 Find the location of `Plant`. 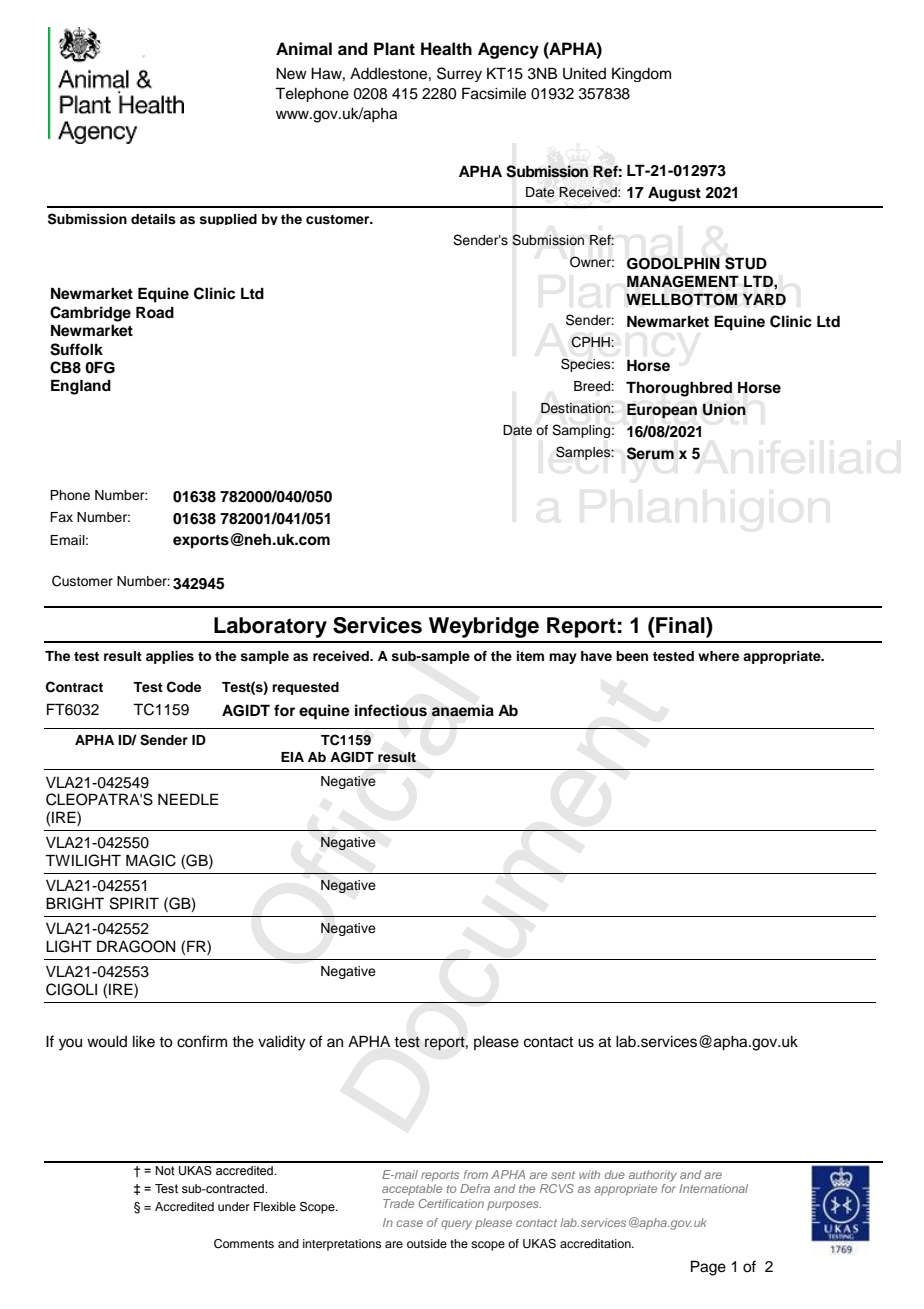

Plant is located at coordinates (394, 49).
